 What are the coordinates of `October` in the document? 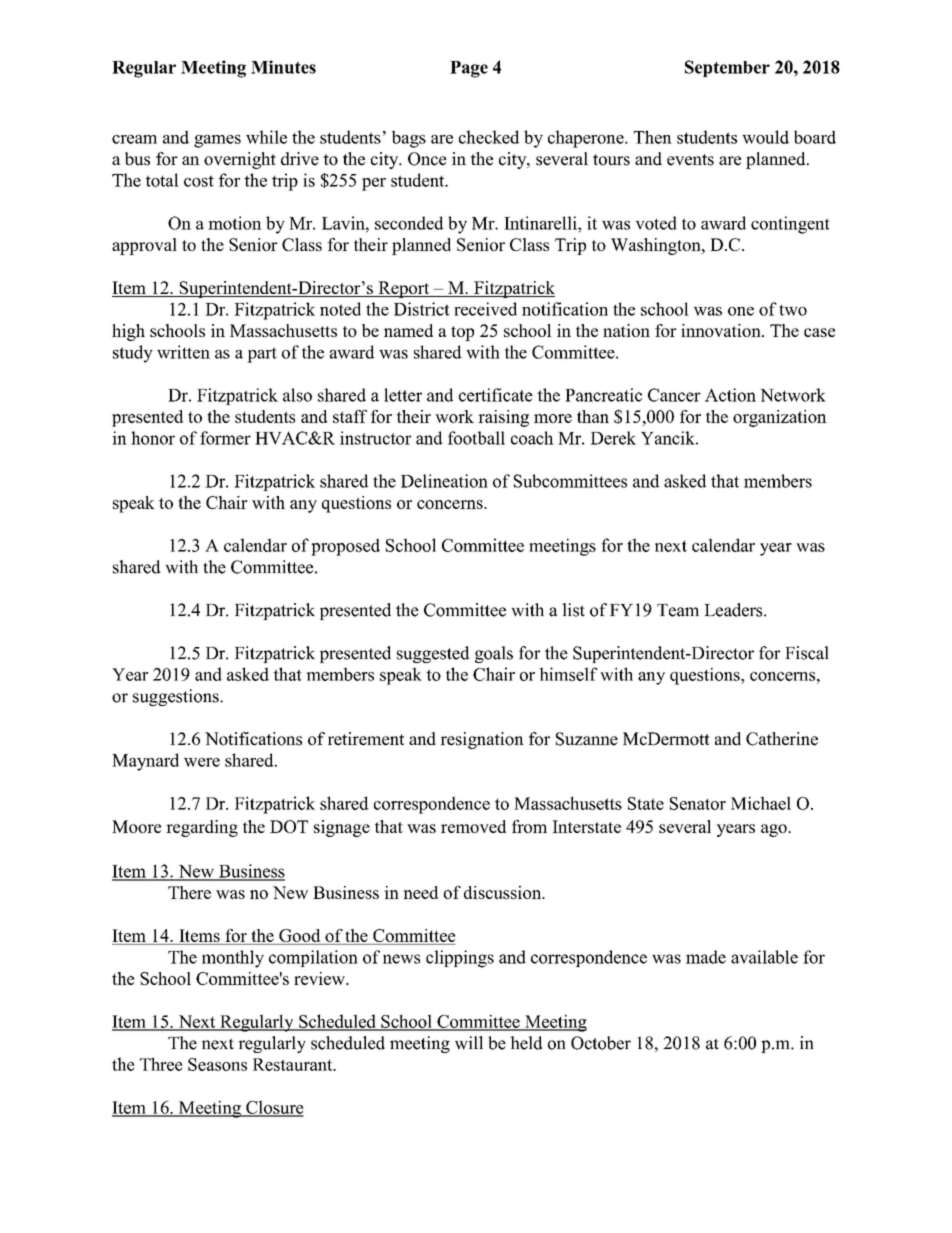 It's located at (601, 1043).
